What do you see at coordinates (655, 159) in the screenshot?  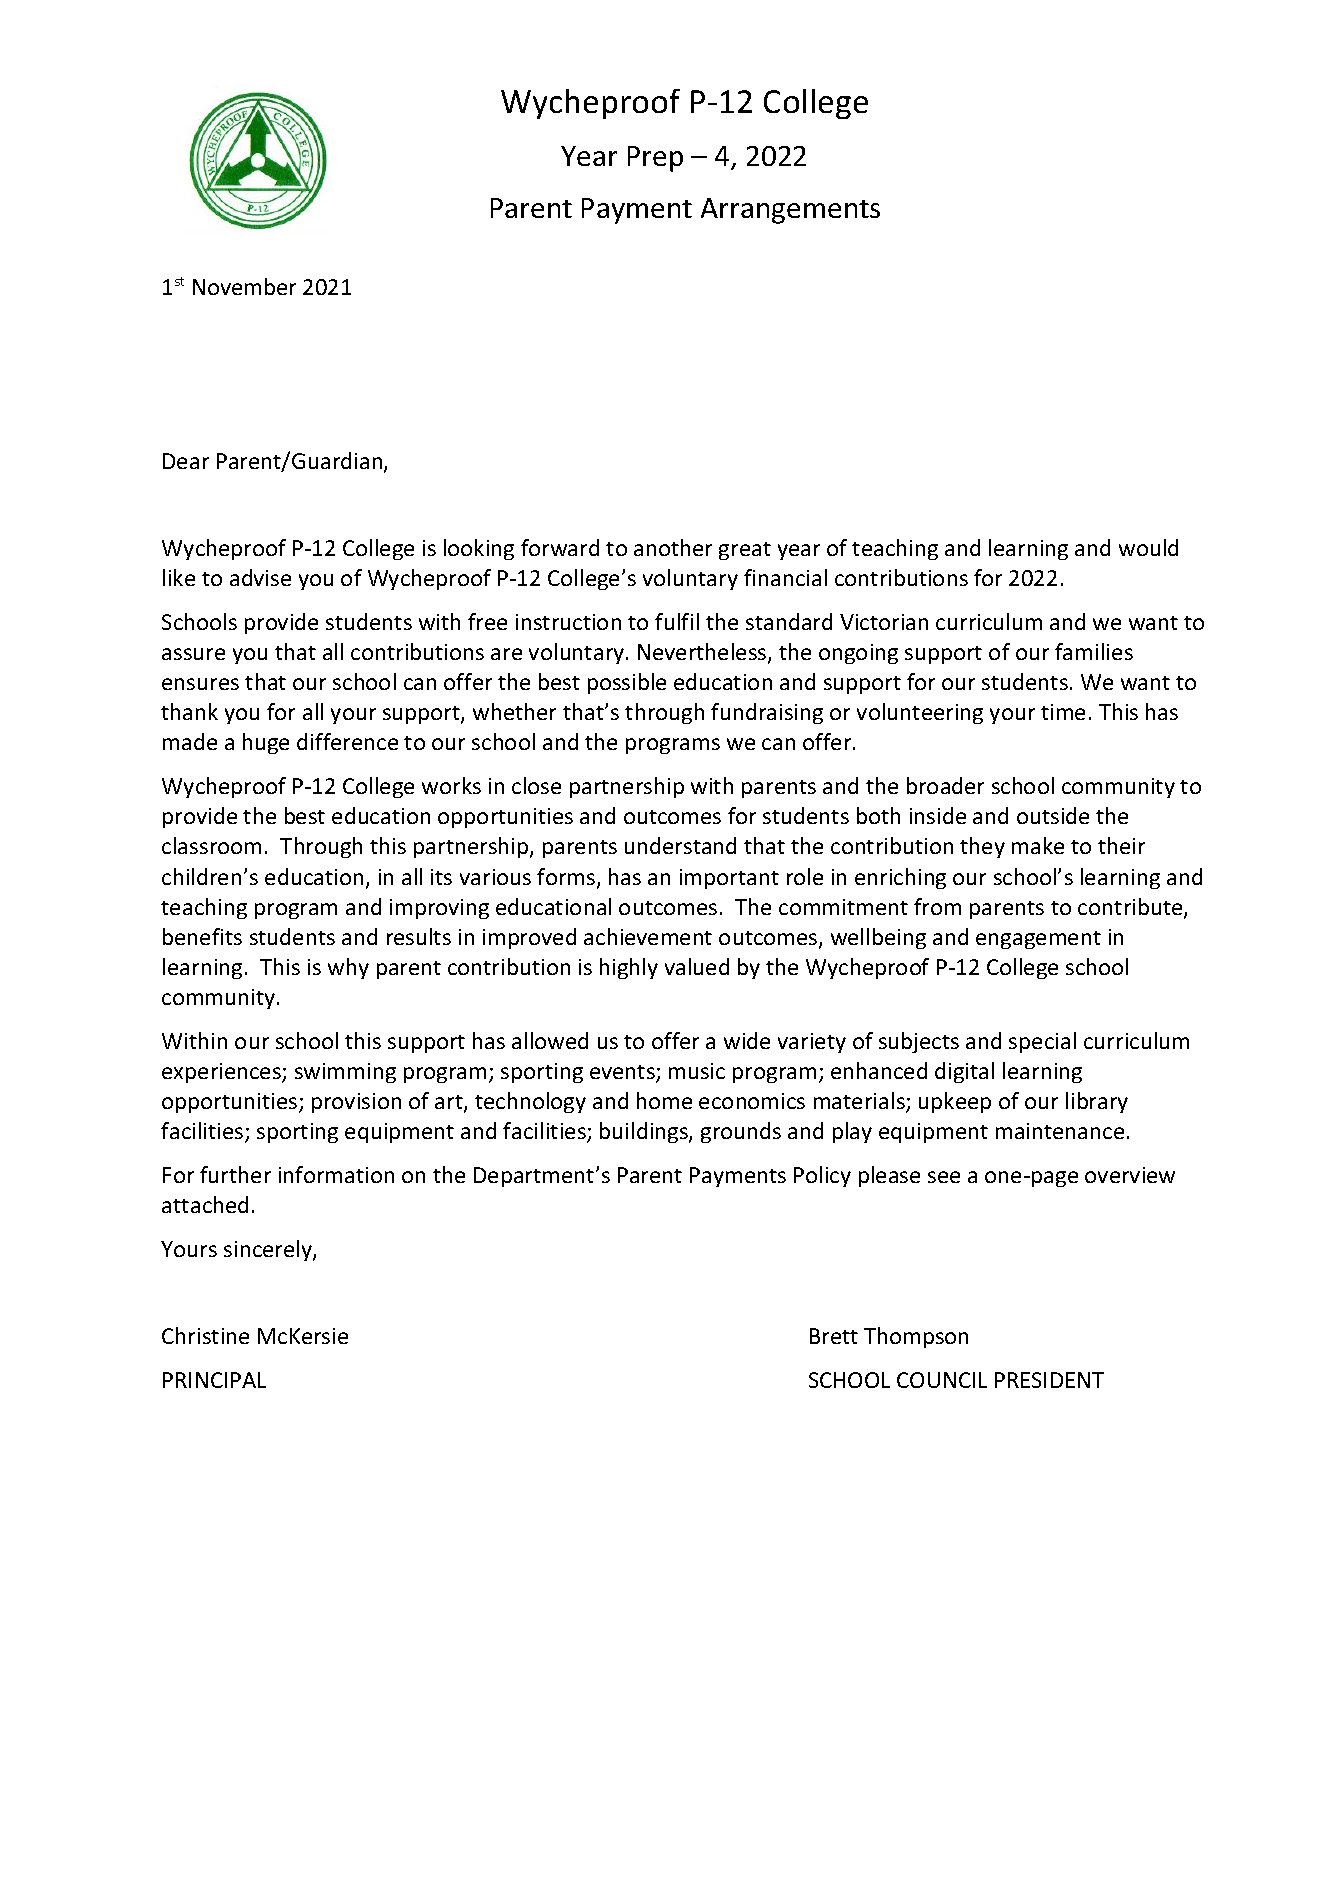 I see `Prep` at bounding box center [655, 159].
